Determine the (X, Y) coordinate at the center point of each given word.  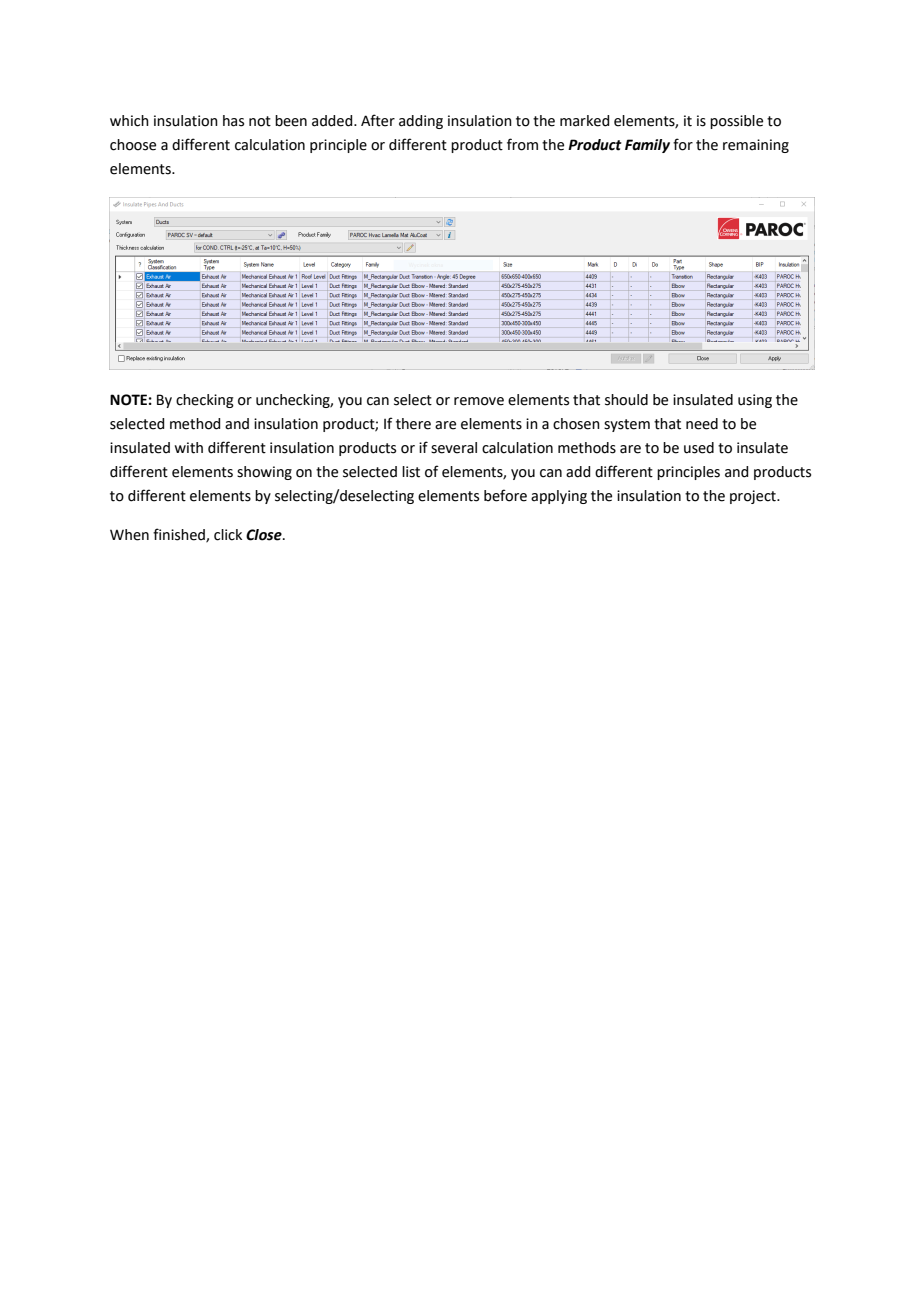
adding (421, 122)
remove (479, 401)
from (522, 144)
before (505, 495)
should (626, 400)
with (188, 448)
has (233, 121)
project (754, 497)
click (228, 535)
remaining (756, 146)
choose (133, 145)
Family (647, 146)
